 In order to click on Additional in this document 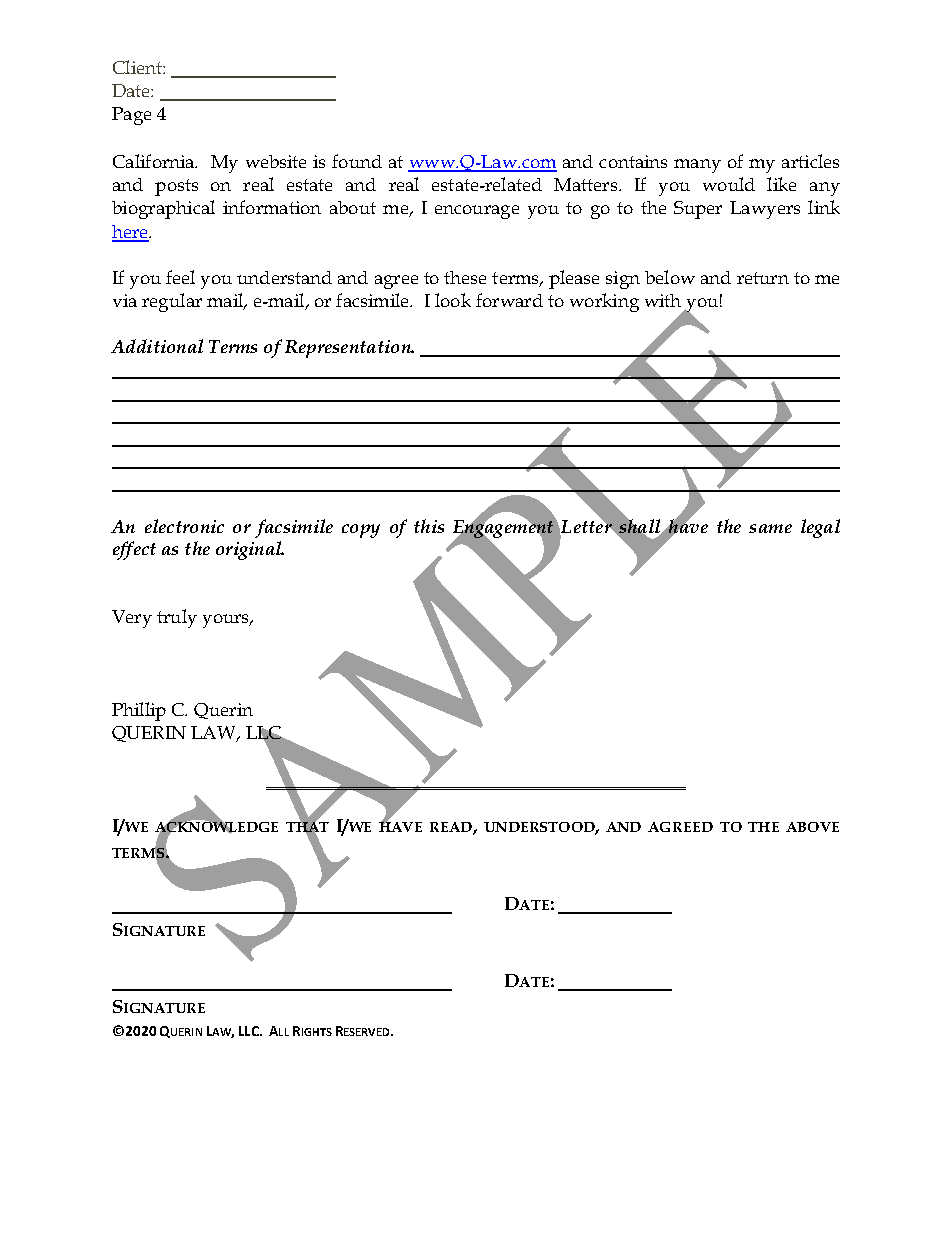, I will do `click(157, 346)`.
